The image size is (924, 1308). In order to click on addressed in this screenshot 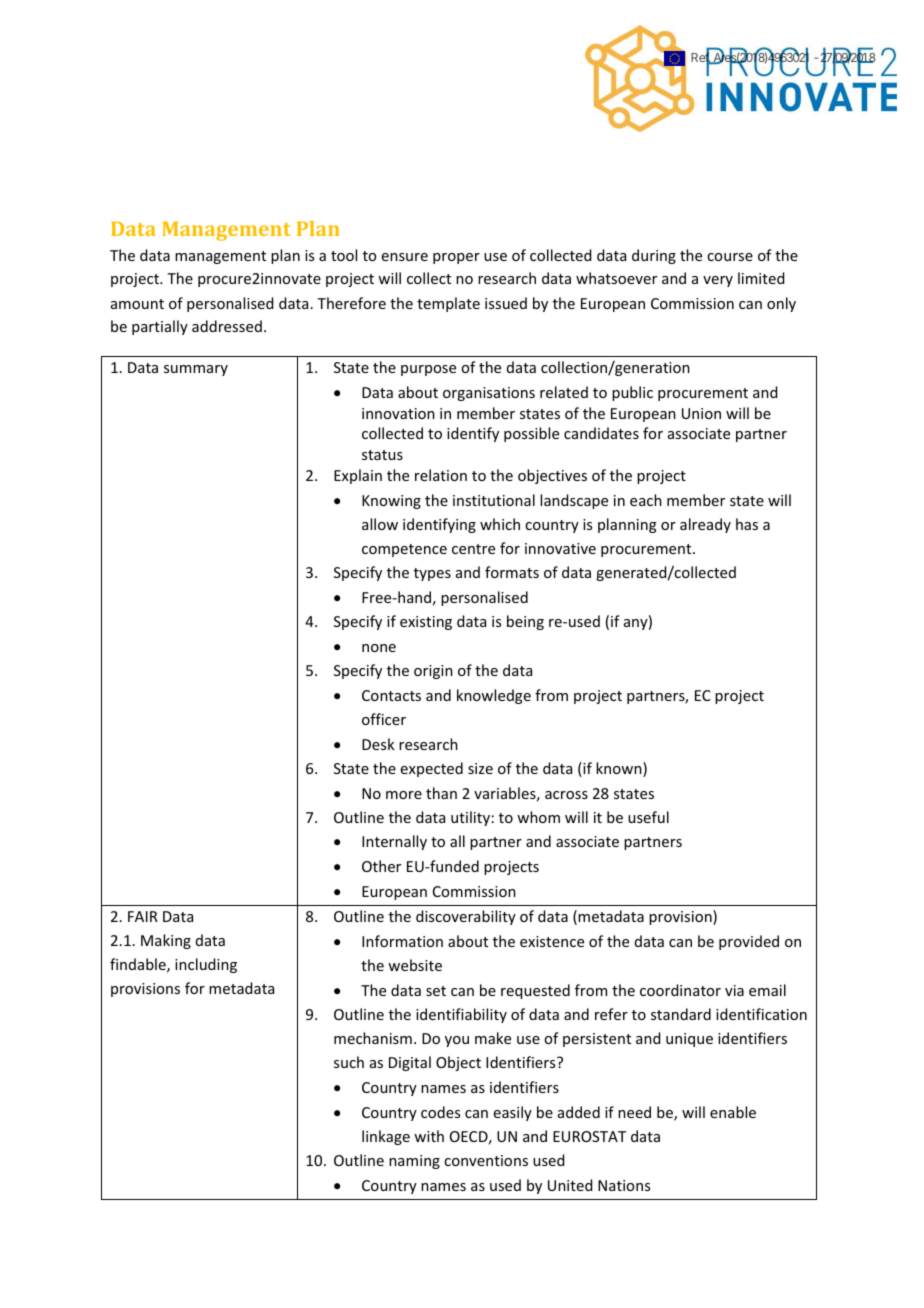, I will do `click(227, 326)`.
